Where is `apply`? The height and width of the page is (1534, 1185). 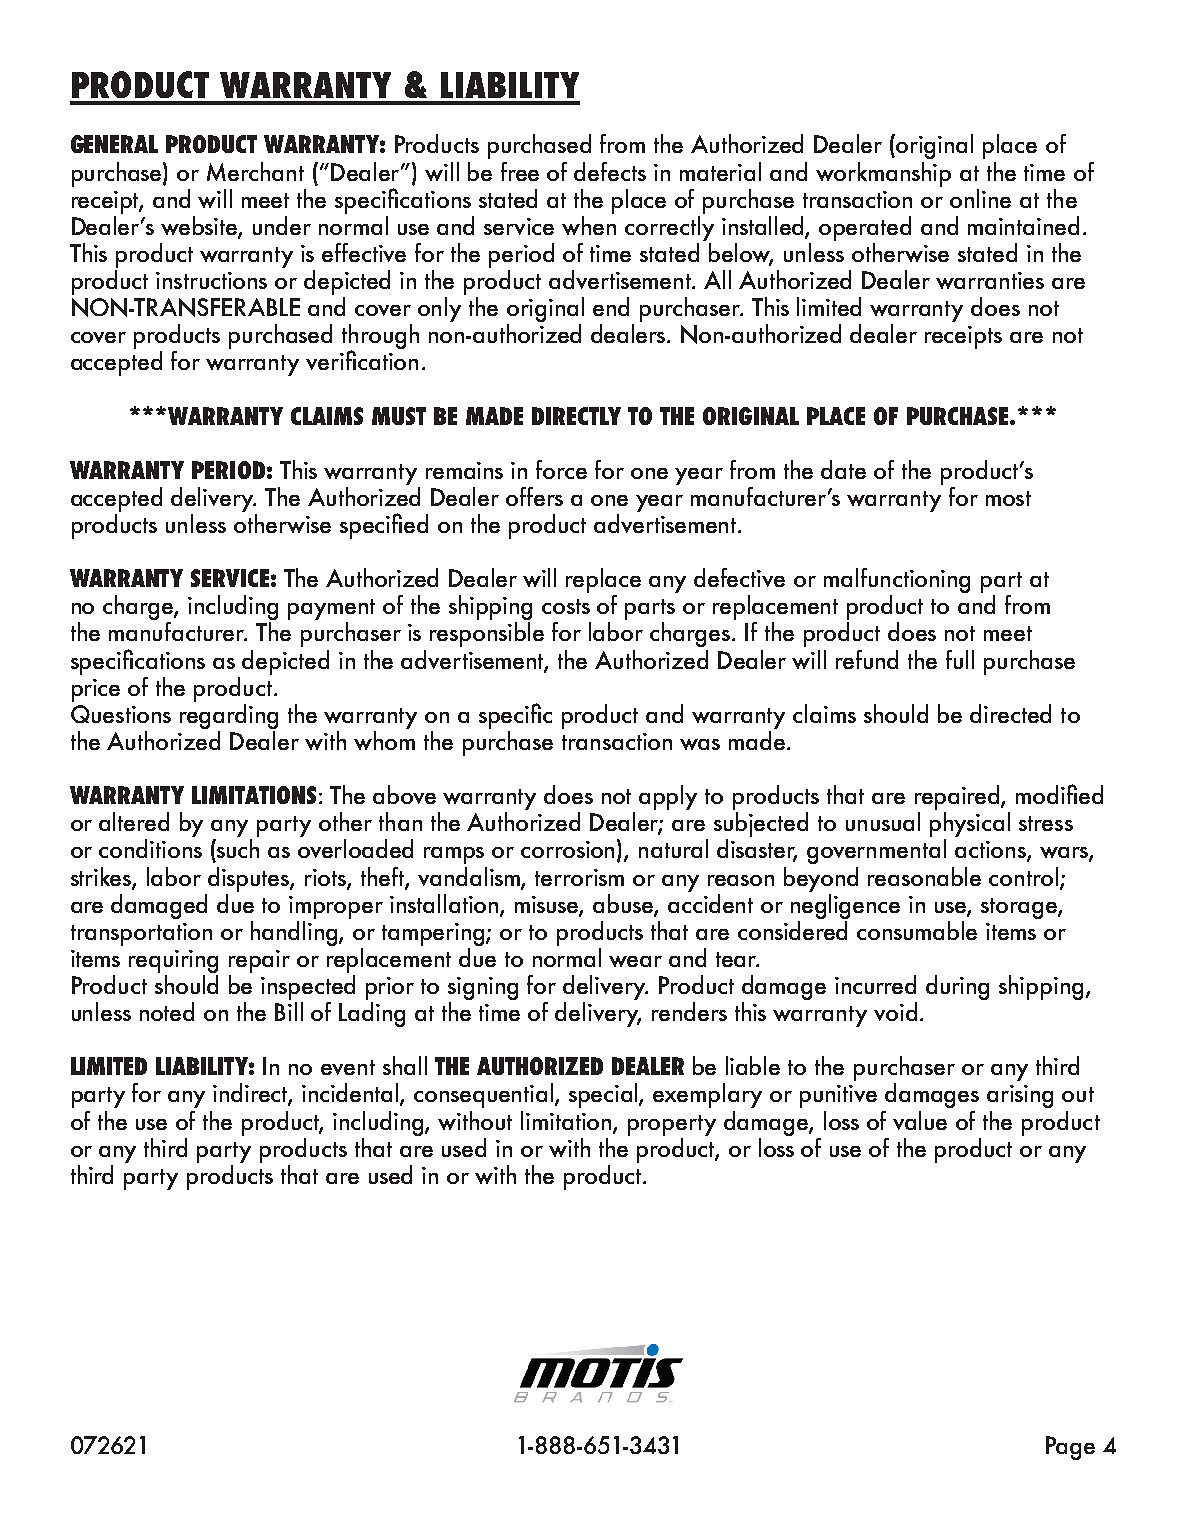
apply is located at coordinates (668, 797).
